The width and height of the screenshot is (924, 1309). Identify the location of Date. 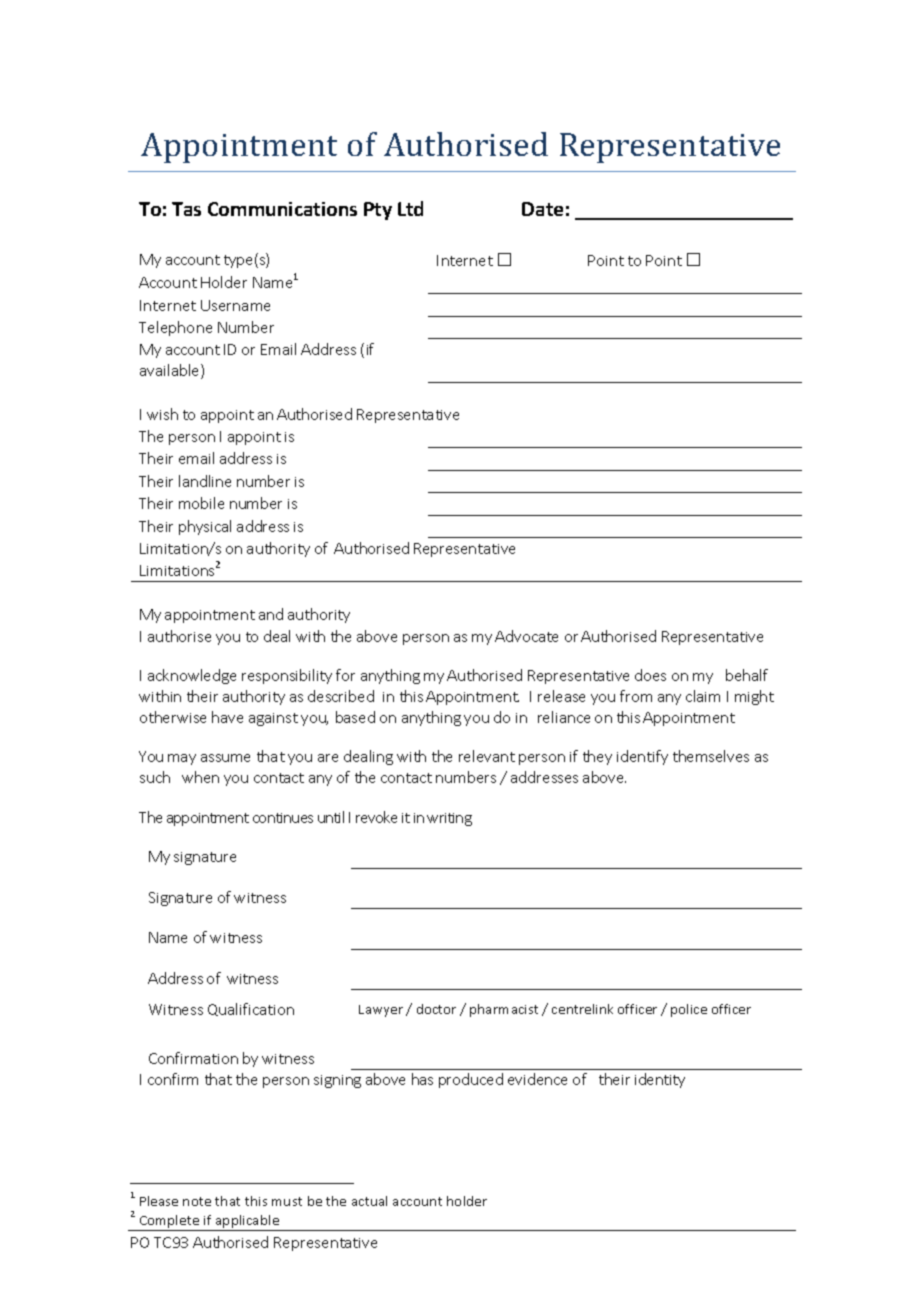
(542, 209).
